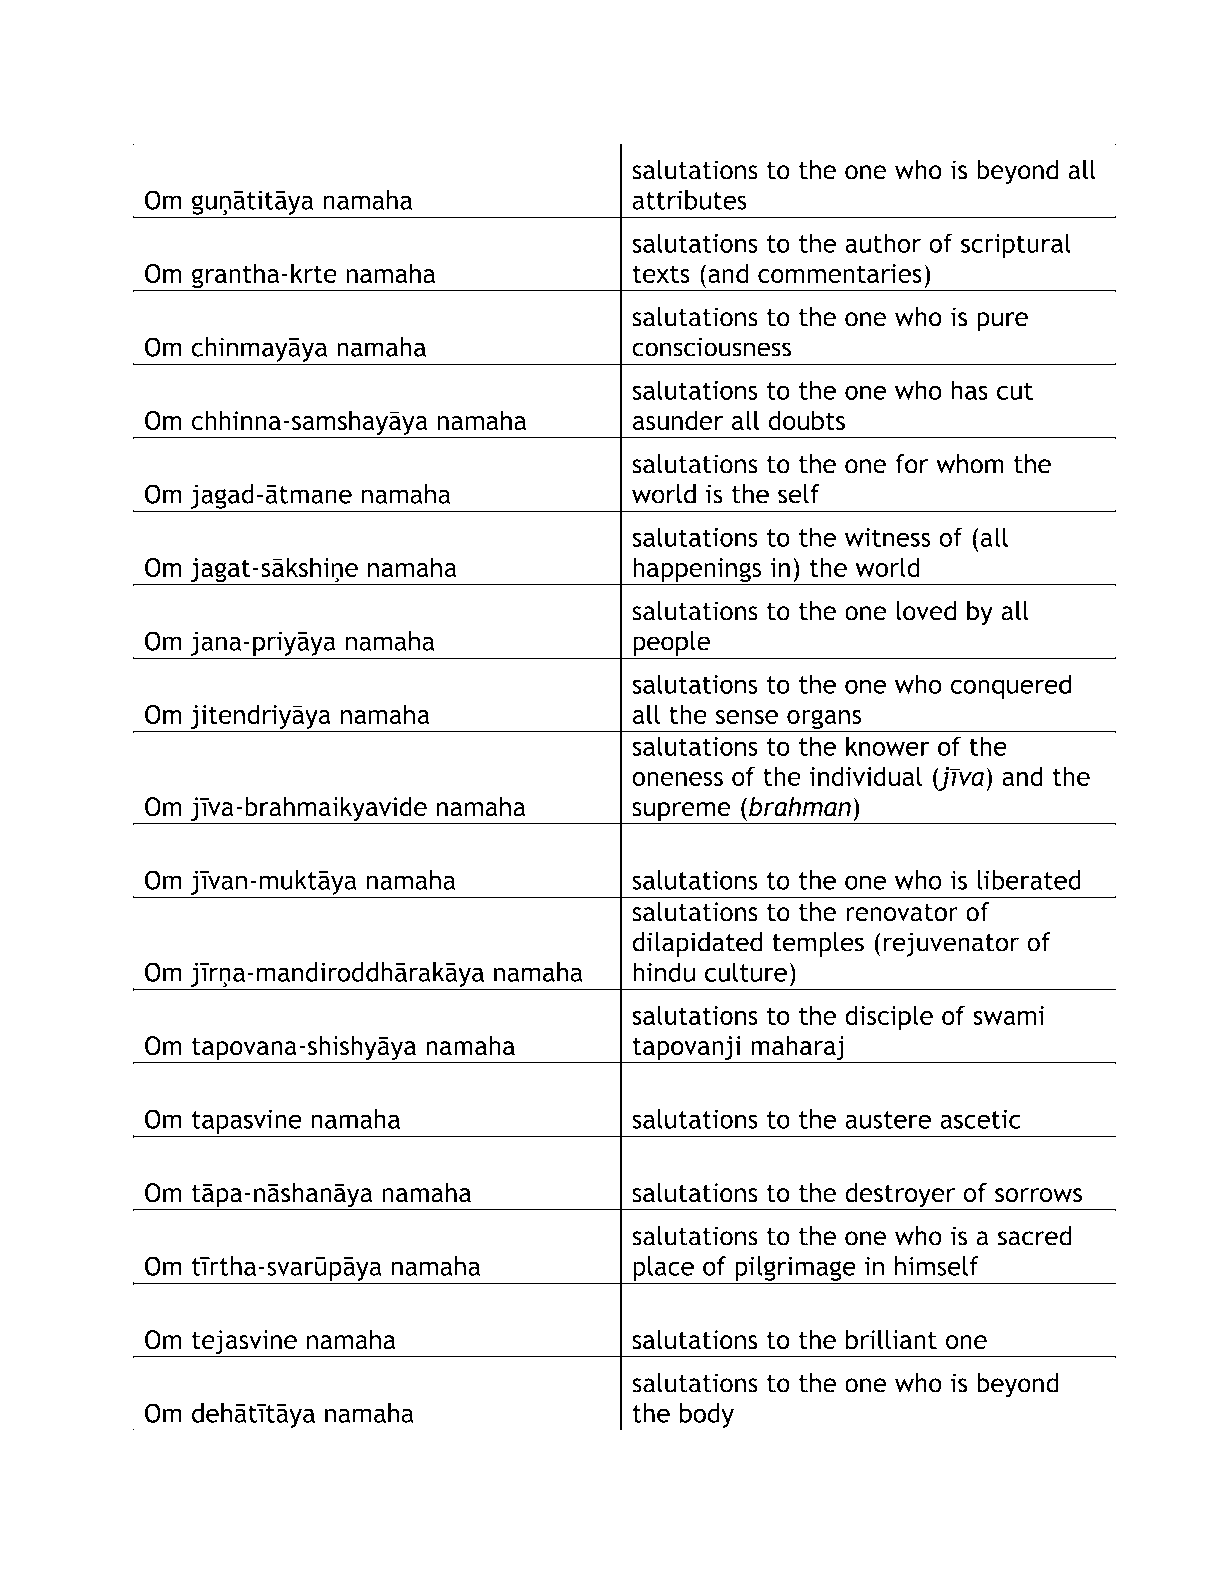  What do you see at coordinates (678, 420) in the screenshot?
I see `asunder` at bounding box center [678, 420].
